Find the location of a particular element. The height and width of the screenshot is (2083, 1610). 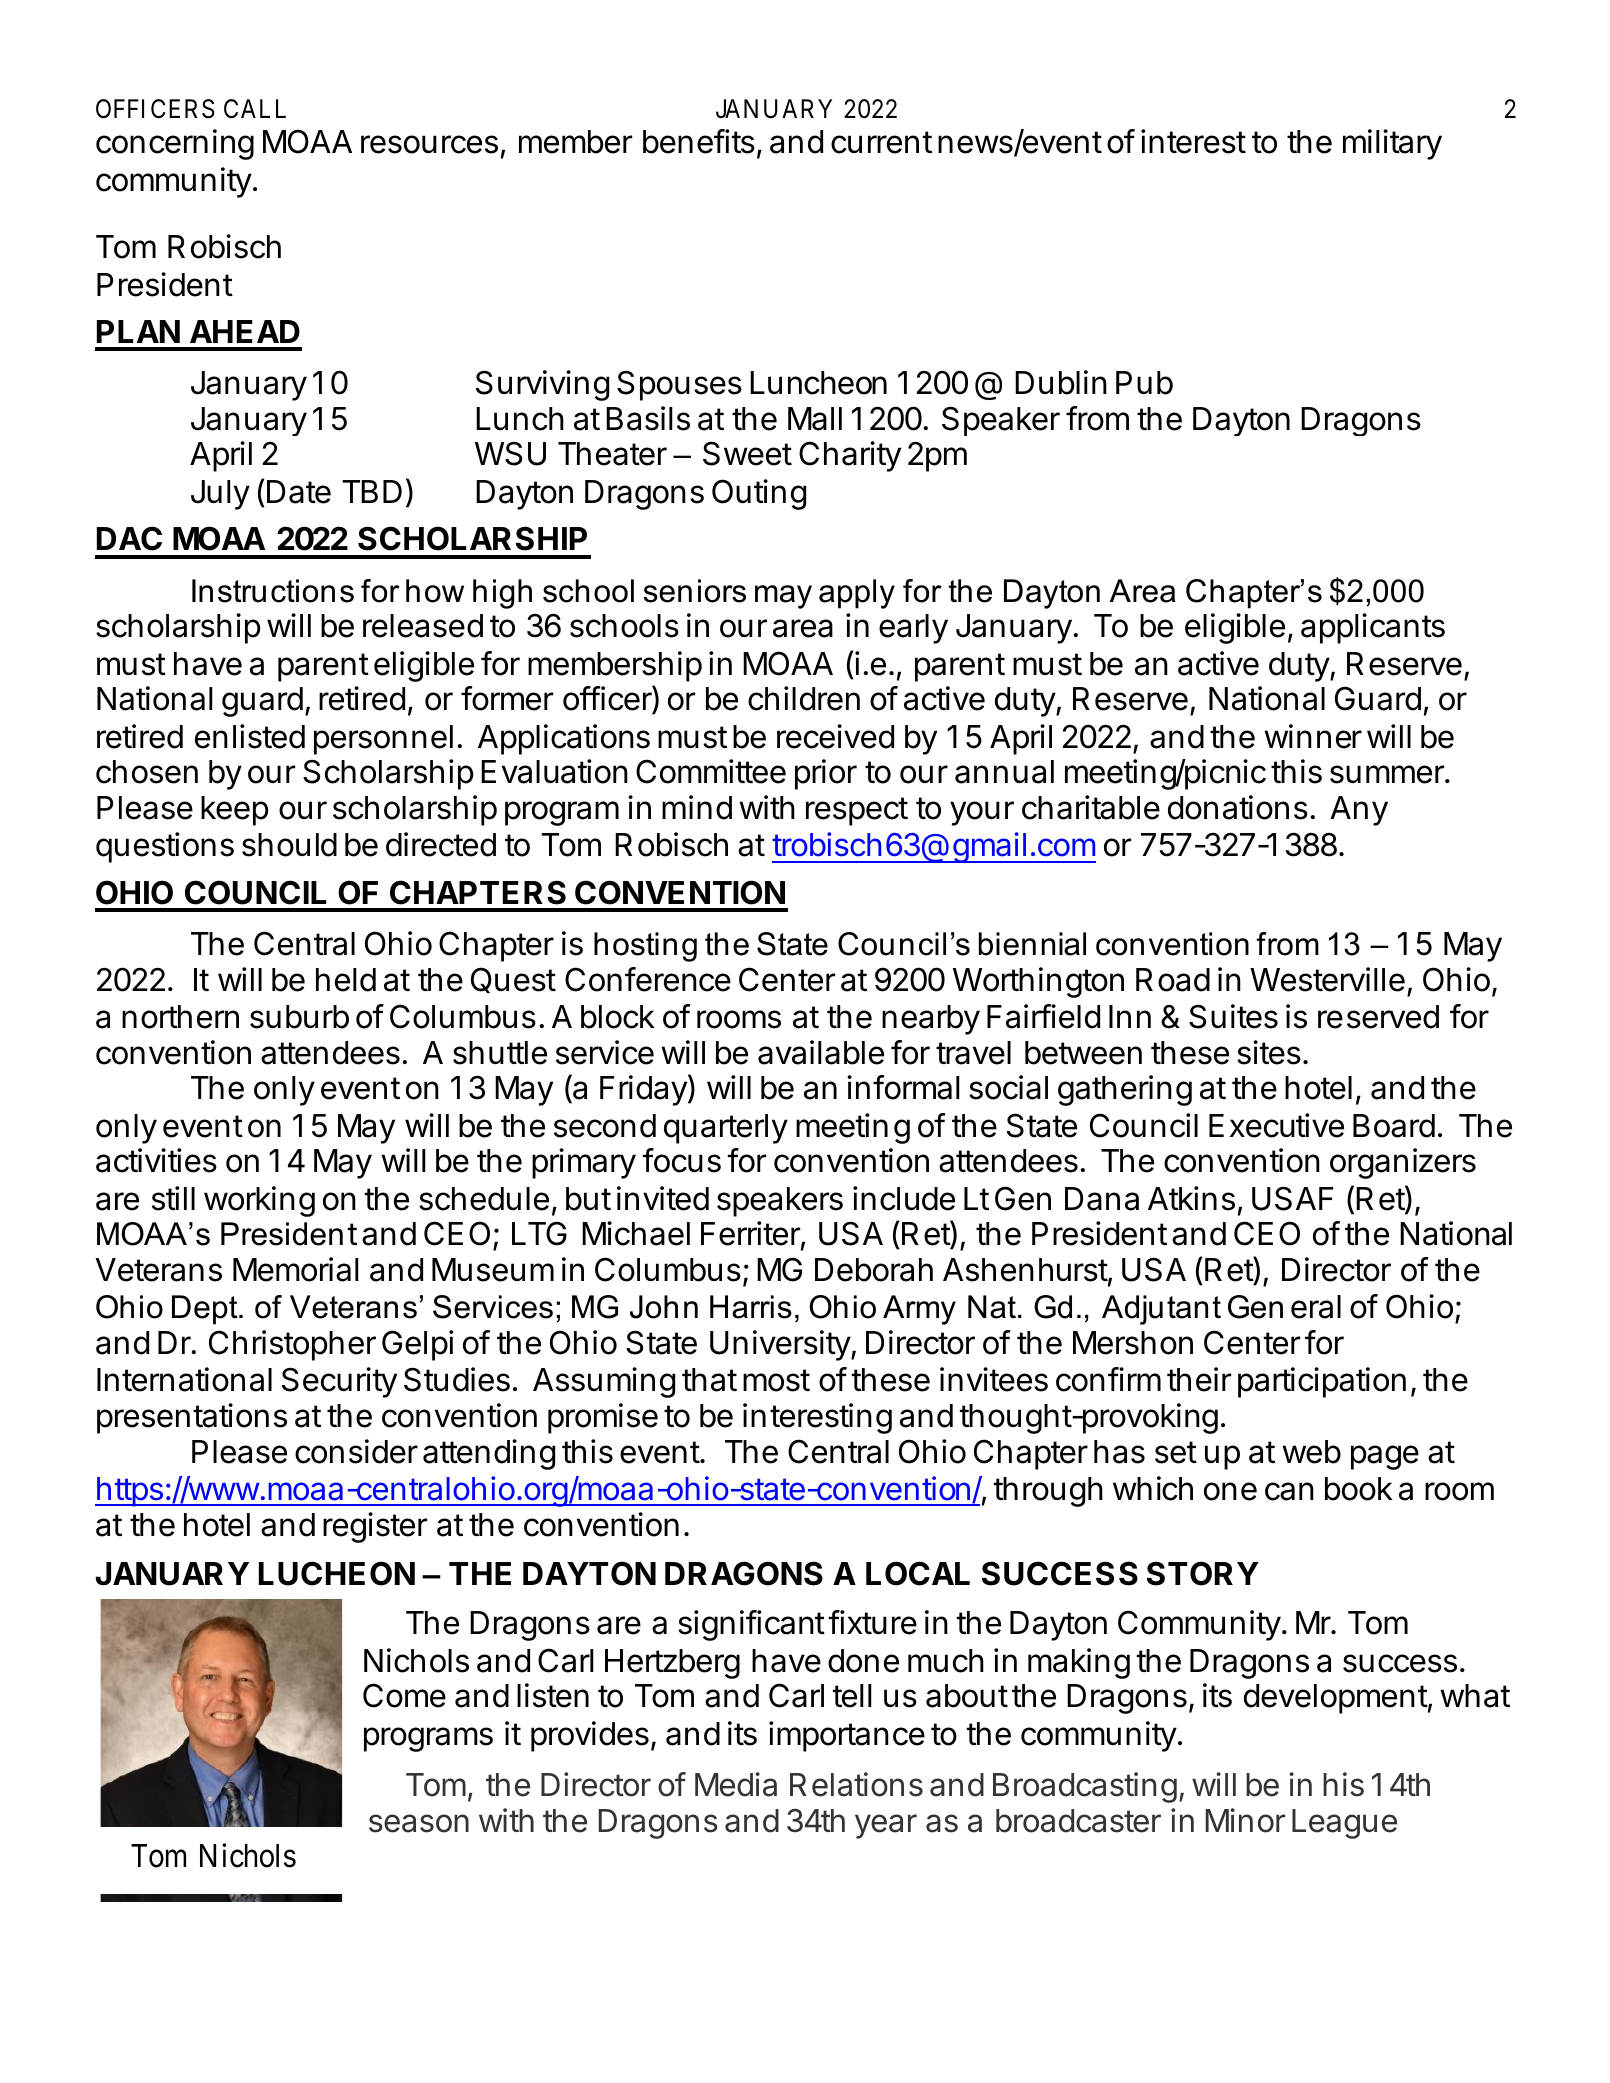

CALL is located at coordinates (255, 109).
